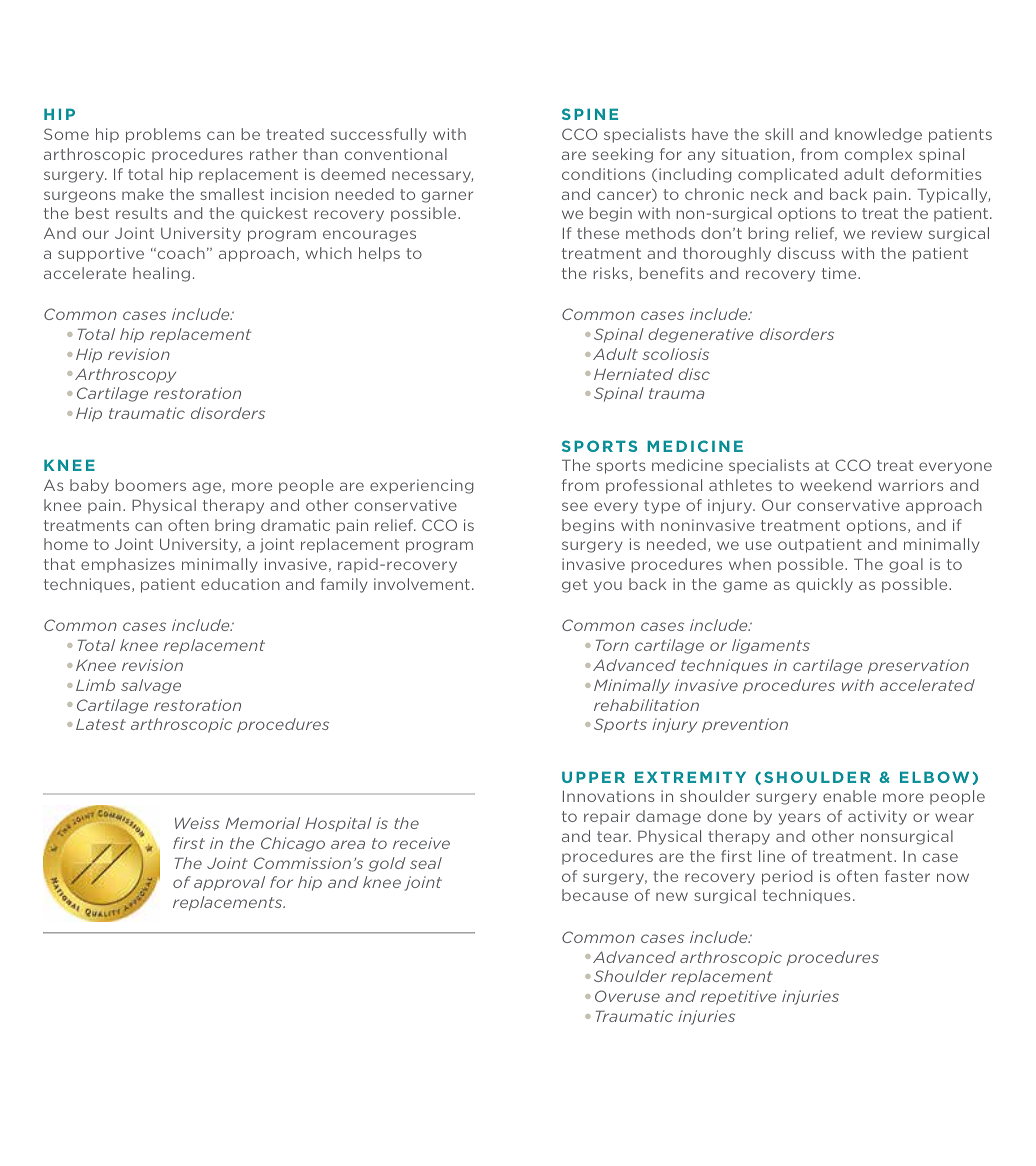 The image size is (1036, 1166). I want to click on knowledge, so click(878, 135).
